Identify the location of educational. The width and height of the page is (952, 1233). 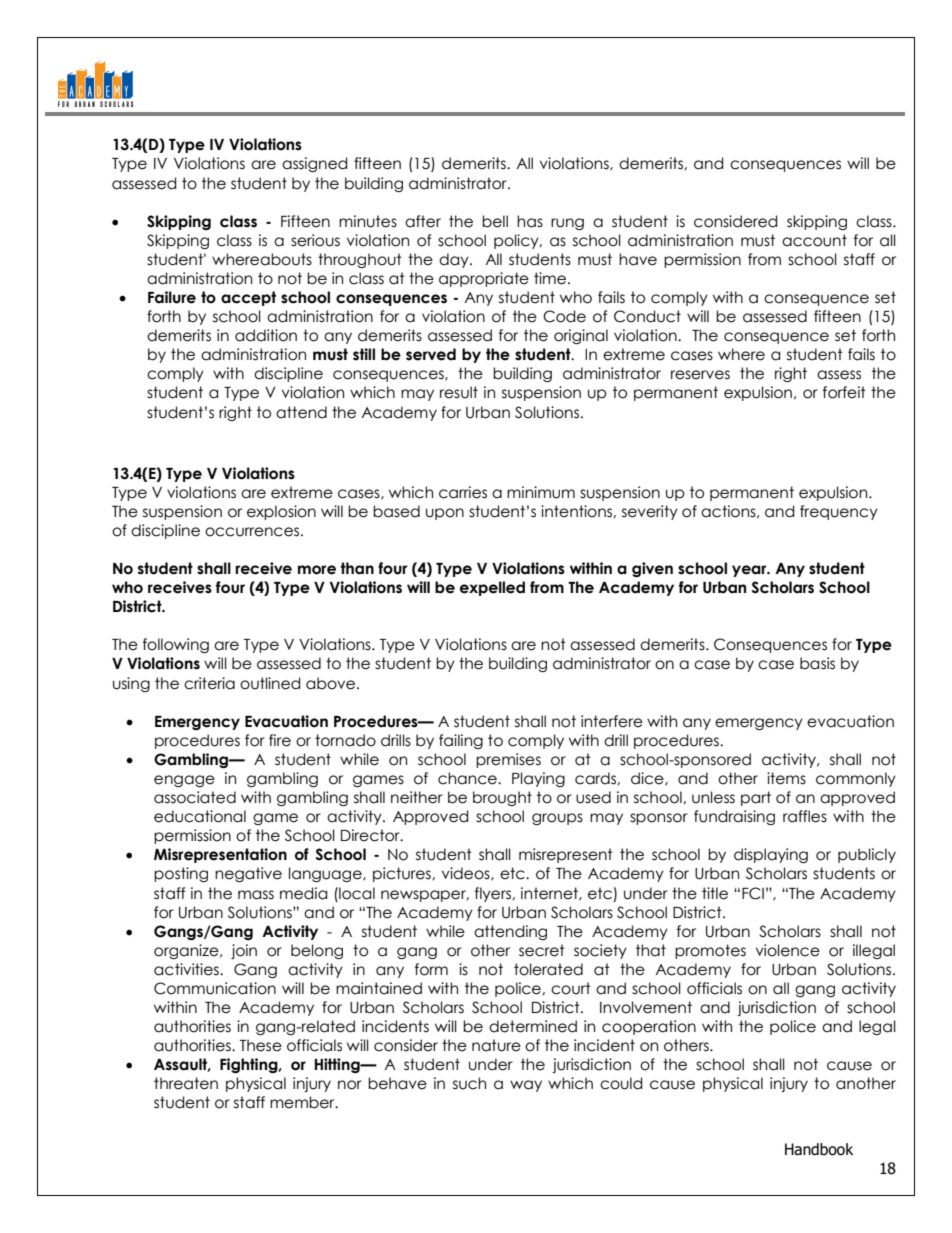
(200, 816).
